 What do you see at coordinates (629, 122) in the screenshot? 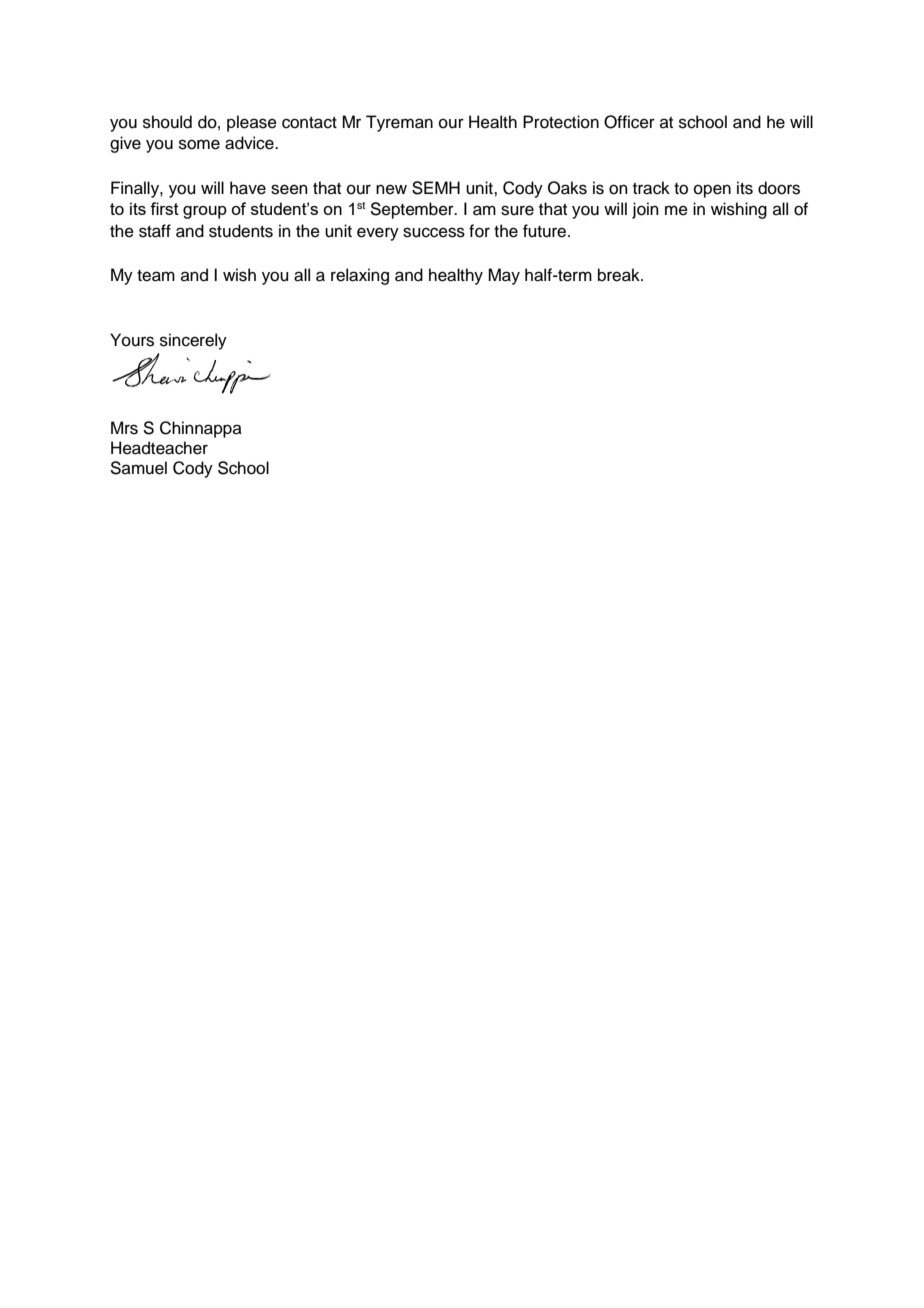
I see `Officer` at bounding box center [629, 122].
